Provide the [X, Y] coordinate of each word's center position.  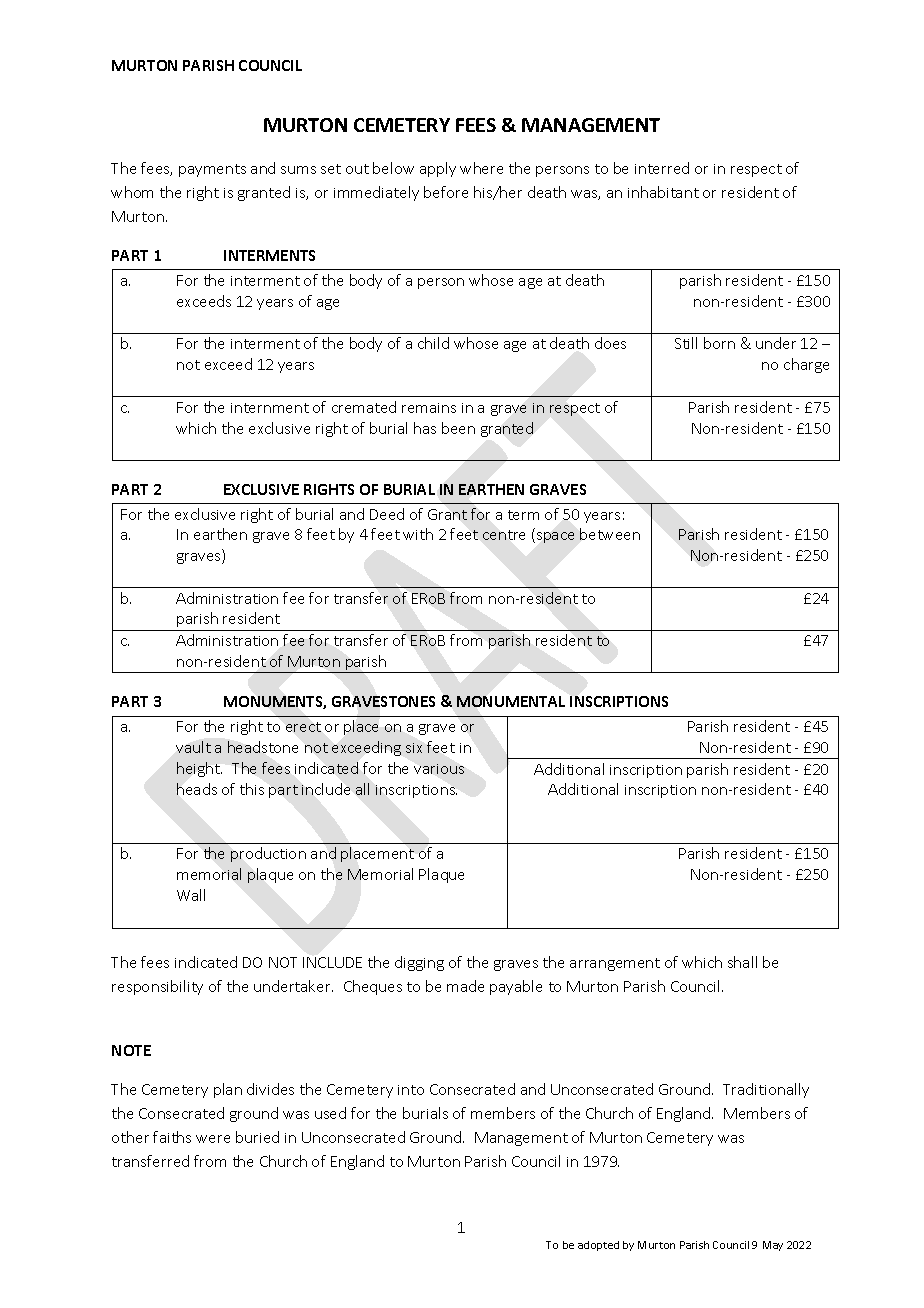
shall [742, 962]
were [213, 1139]
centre [504, 535]
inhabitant [663, 192]
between [610, 534]
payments [212, 170]
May [773, 1246]
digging [419, 963]
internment [270, 408]
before [446, 192]
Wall [191, 895]
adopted [598, 1246]
